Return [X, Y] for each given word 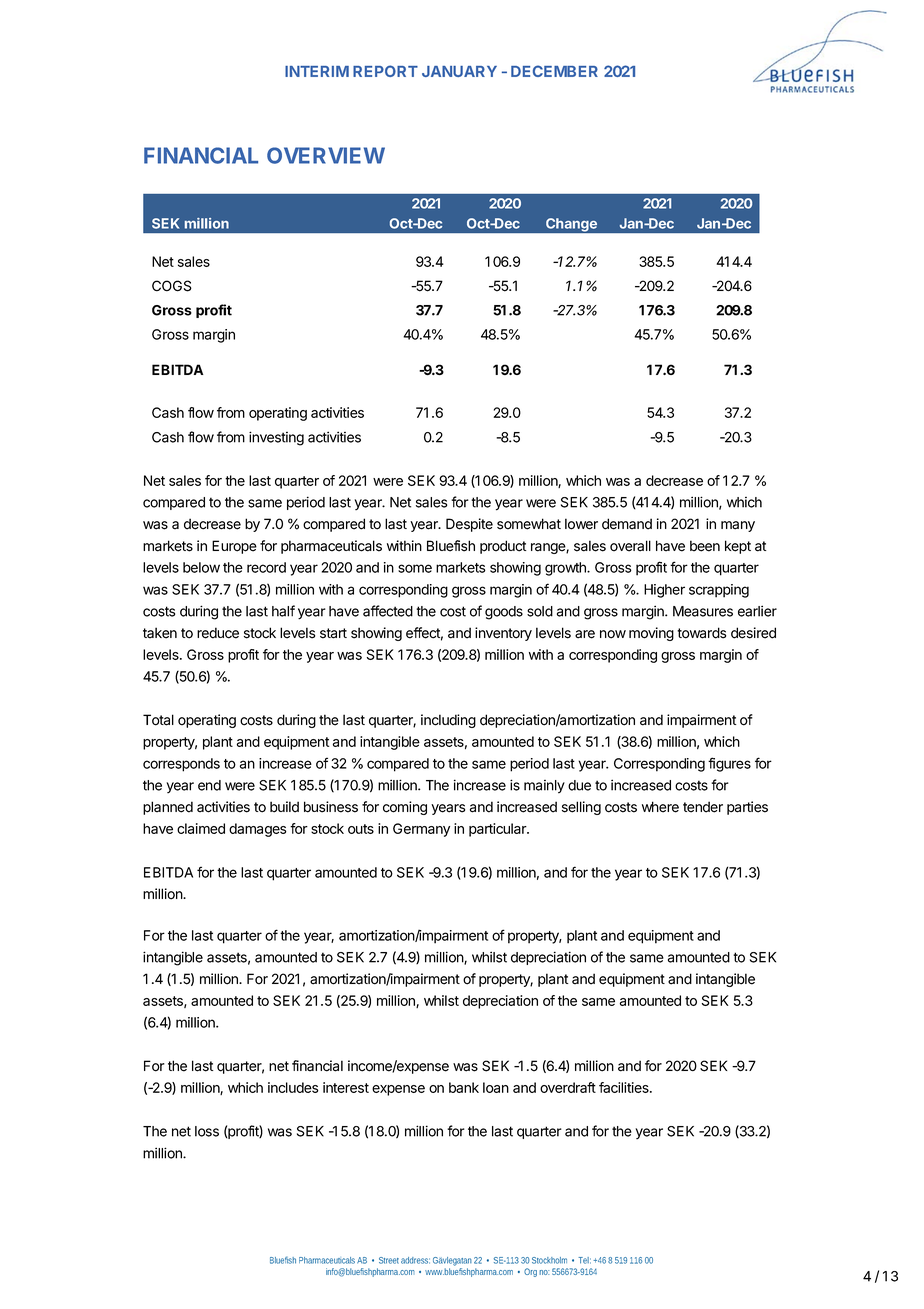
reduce [218, 633]
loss [207, 1131]
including [448, 721]
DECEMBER [554, 71]
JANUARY [459, 71]
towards [701, 633]
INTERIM [317, 71]
